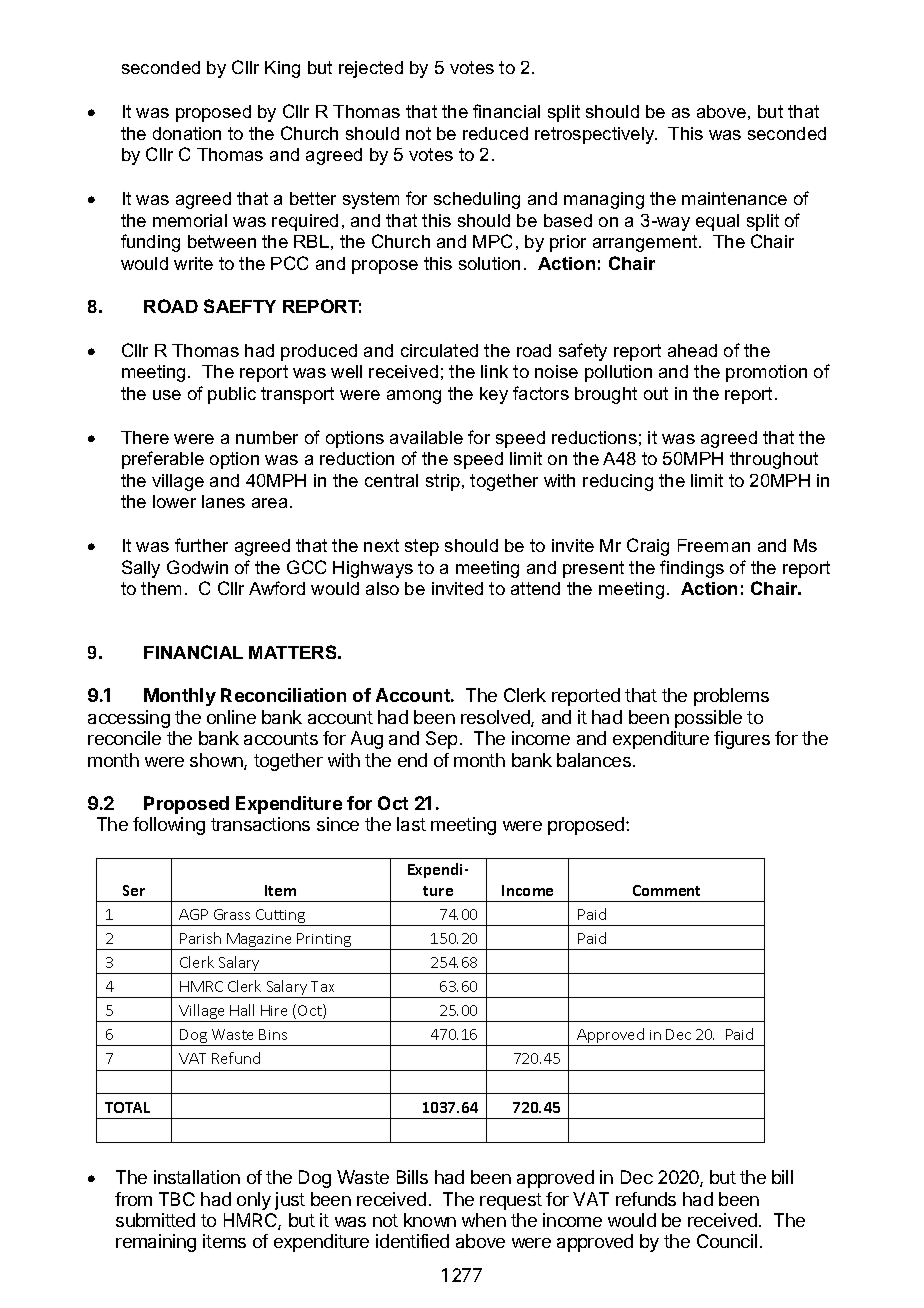  Describe the element at coordinates (666, 890) in the page. I see `Comment` at that location.
